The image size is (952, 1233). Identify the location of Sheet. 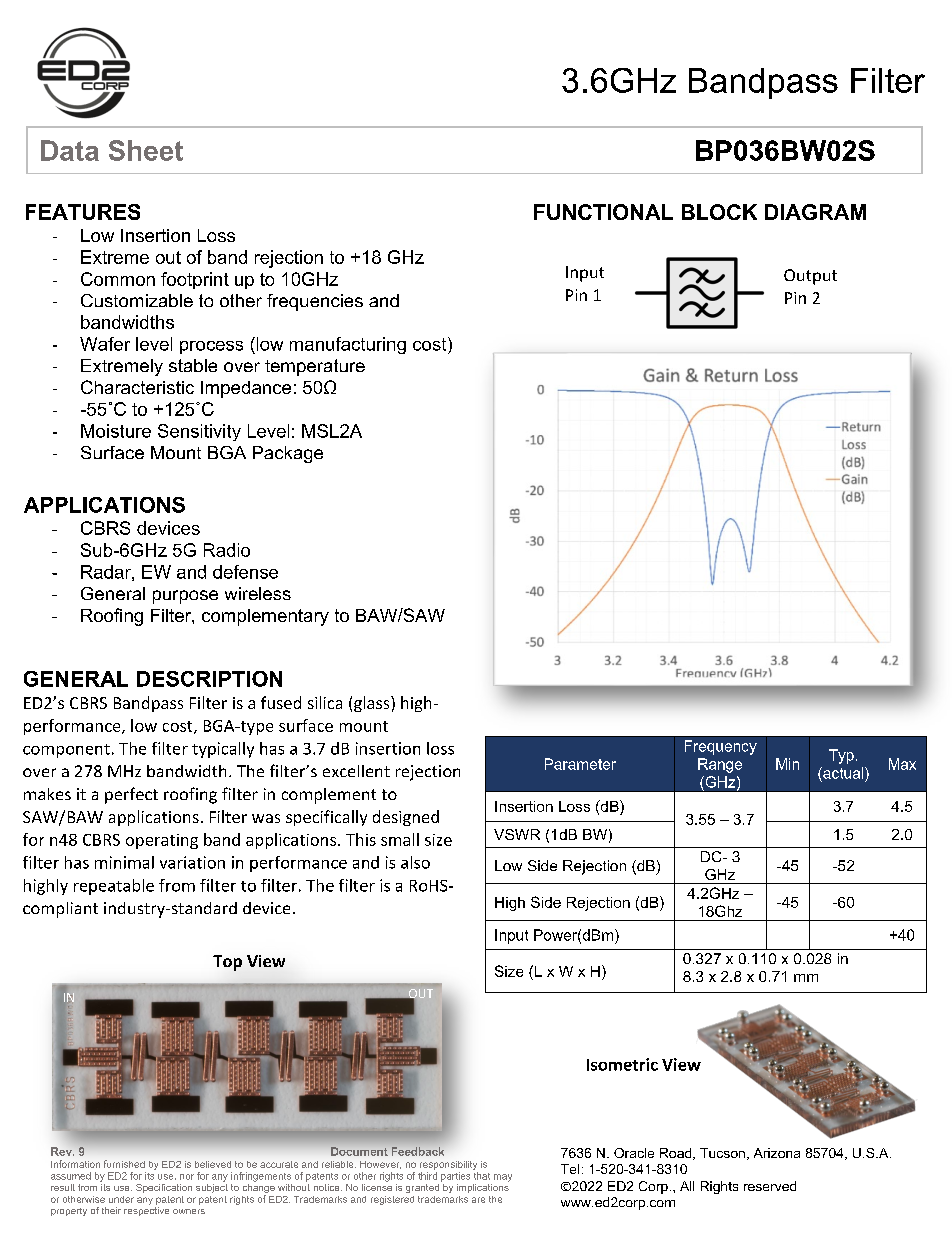
(146, 150).
